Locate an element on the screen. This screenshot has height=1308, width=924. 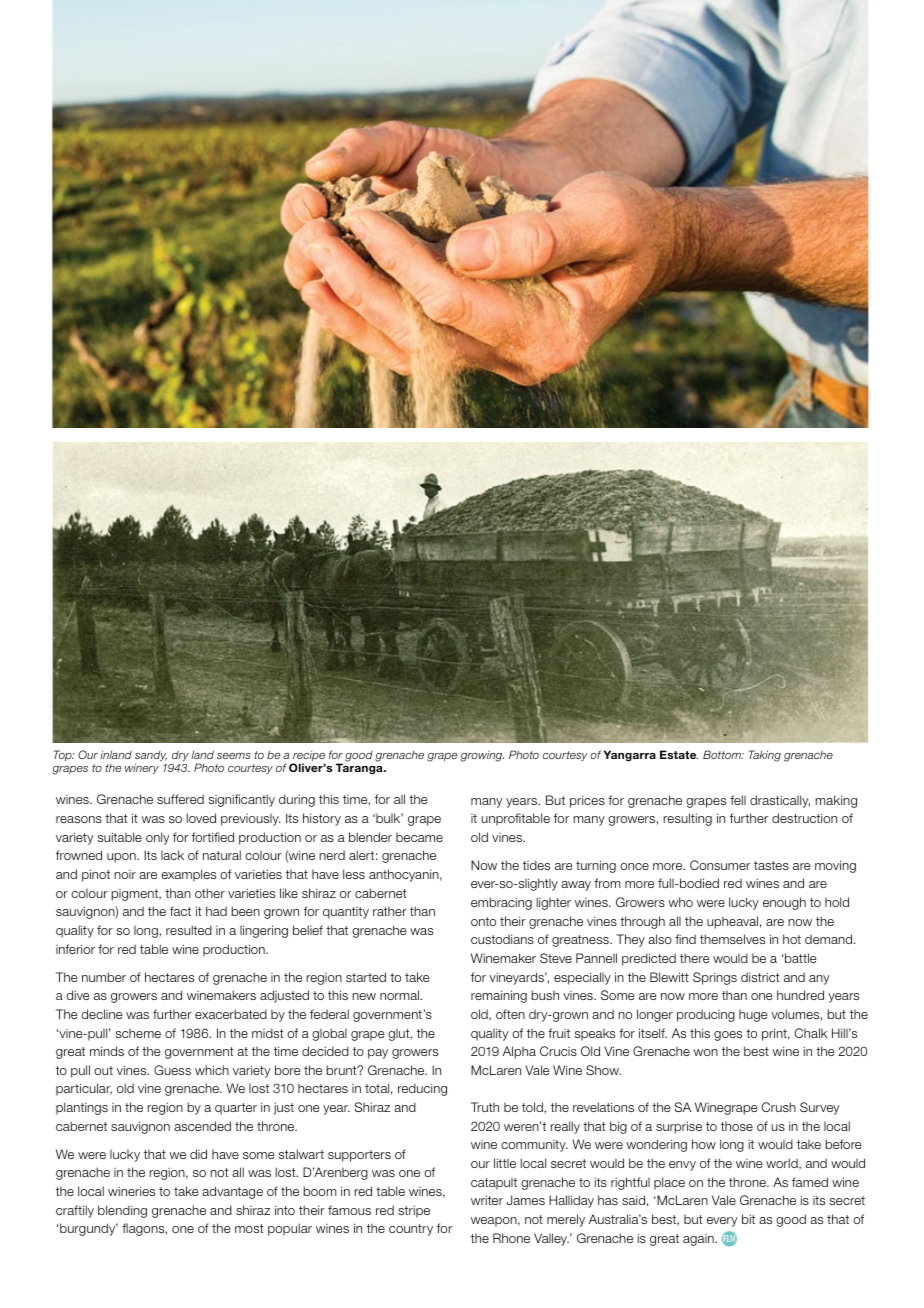
remaining is located at coordinates (499, 996).
